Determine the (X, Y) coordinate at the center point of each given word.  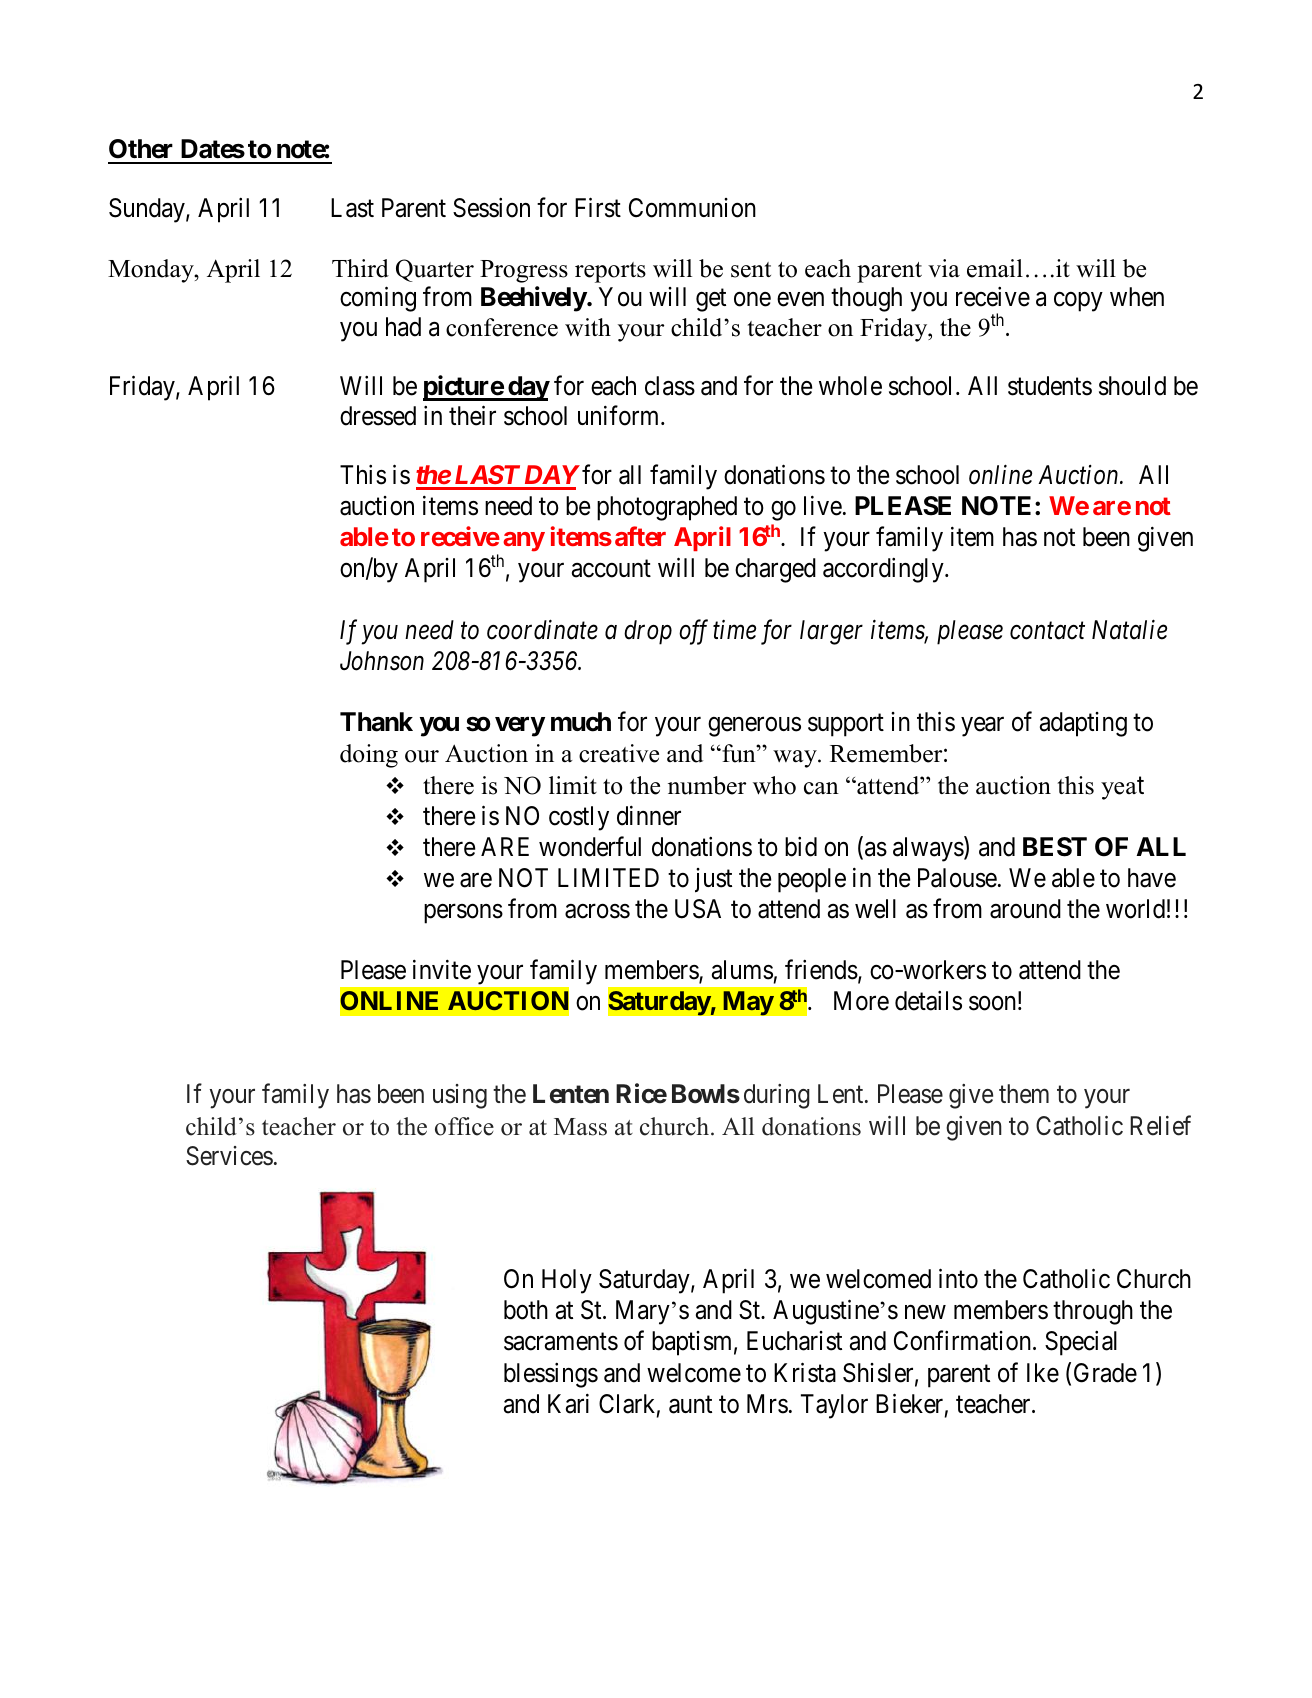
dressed (378, 416)
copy (1078, 302)
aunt (690, 1405)
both (526, 1310)
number (707, 785)
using (460, 1096)
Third (360, 268)
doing (369, 756)
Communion (692, 208)
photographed (667, 508)
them (1024, 1094)
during (777, 1096)
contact (1047, 631)
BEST (1055, 847)
